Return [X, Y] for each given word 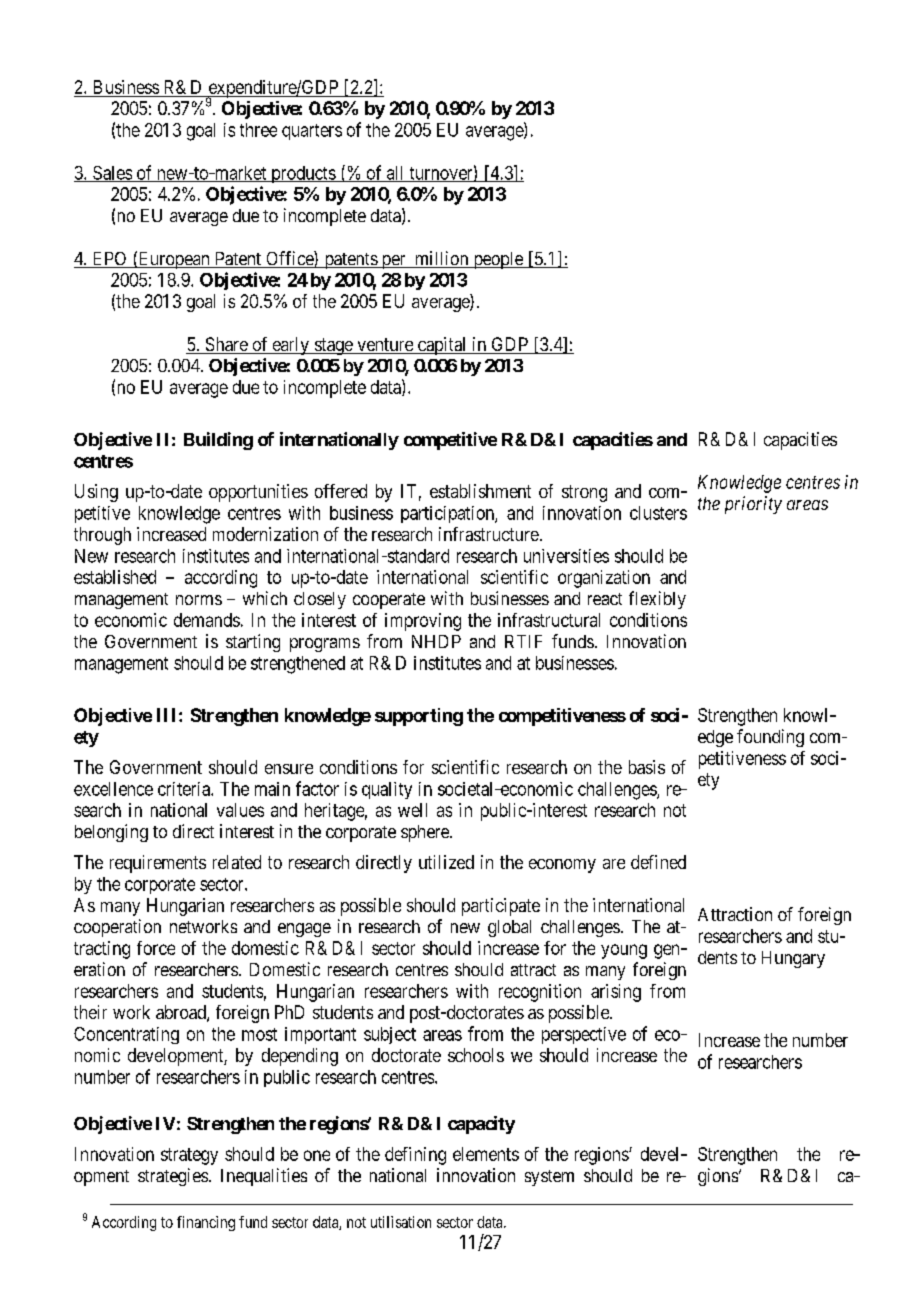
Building [218, 441]
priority [753, 505]
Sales [112, 174]
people [498, 260]
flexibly [657, 600]
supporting [419, 717]
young [624, 951]
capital [442, 346]
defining [415, 1156]
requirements [158, 864]
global [509, 928]
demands [207, 620]
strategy [189, 1156]
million [442, 259]
